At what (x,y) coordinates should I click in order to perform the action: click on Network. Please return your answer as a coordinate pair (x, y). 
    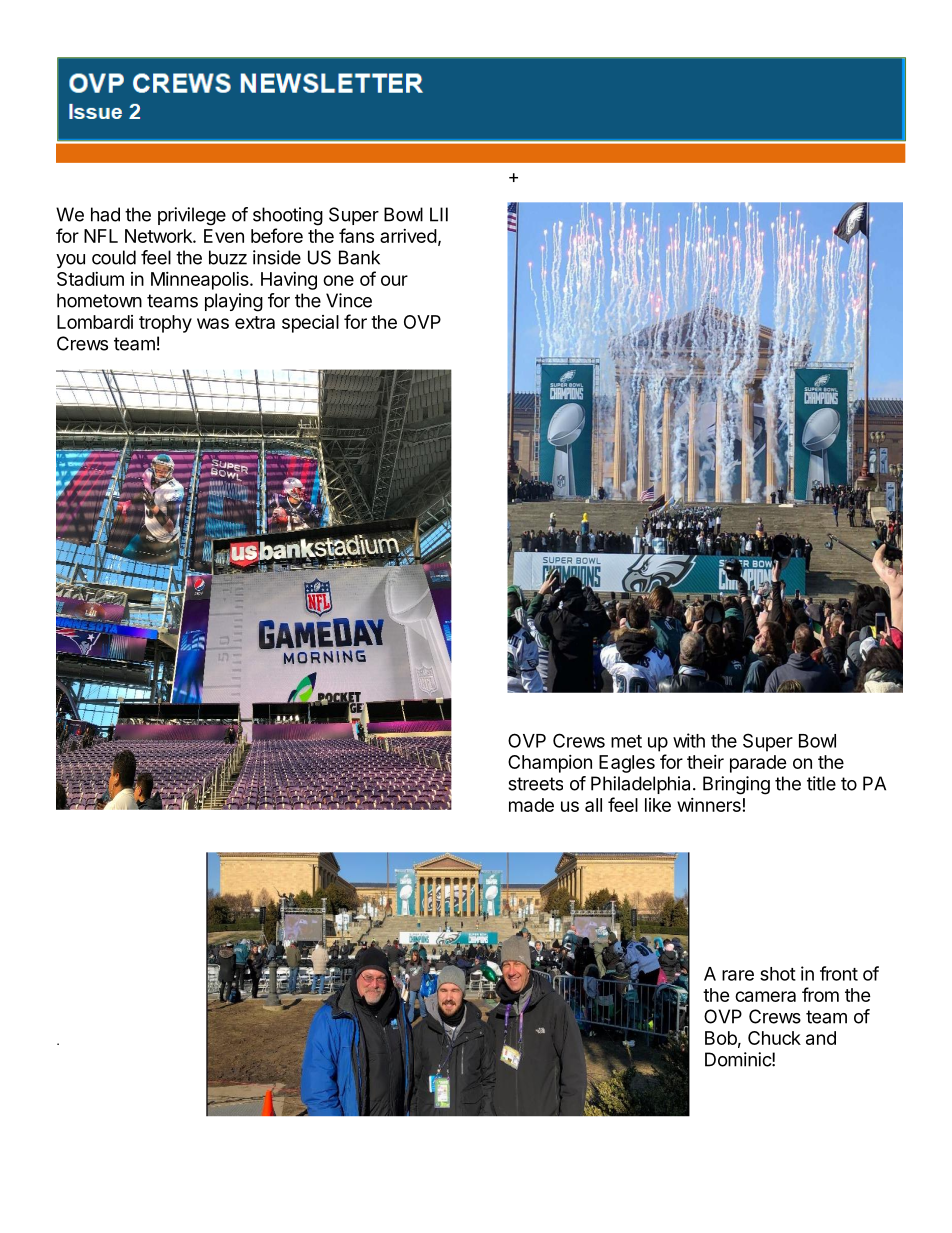
    Looking at the image, I should click on (159, 236).
